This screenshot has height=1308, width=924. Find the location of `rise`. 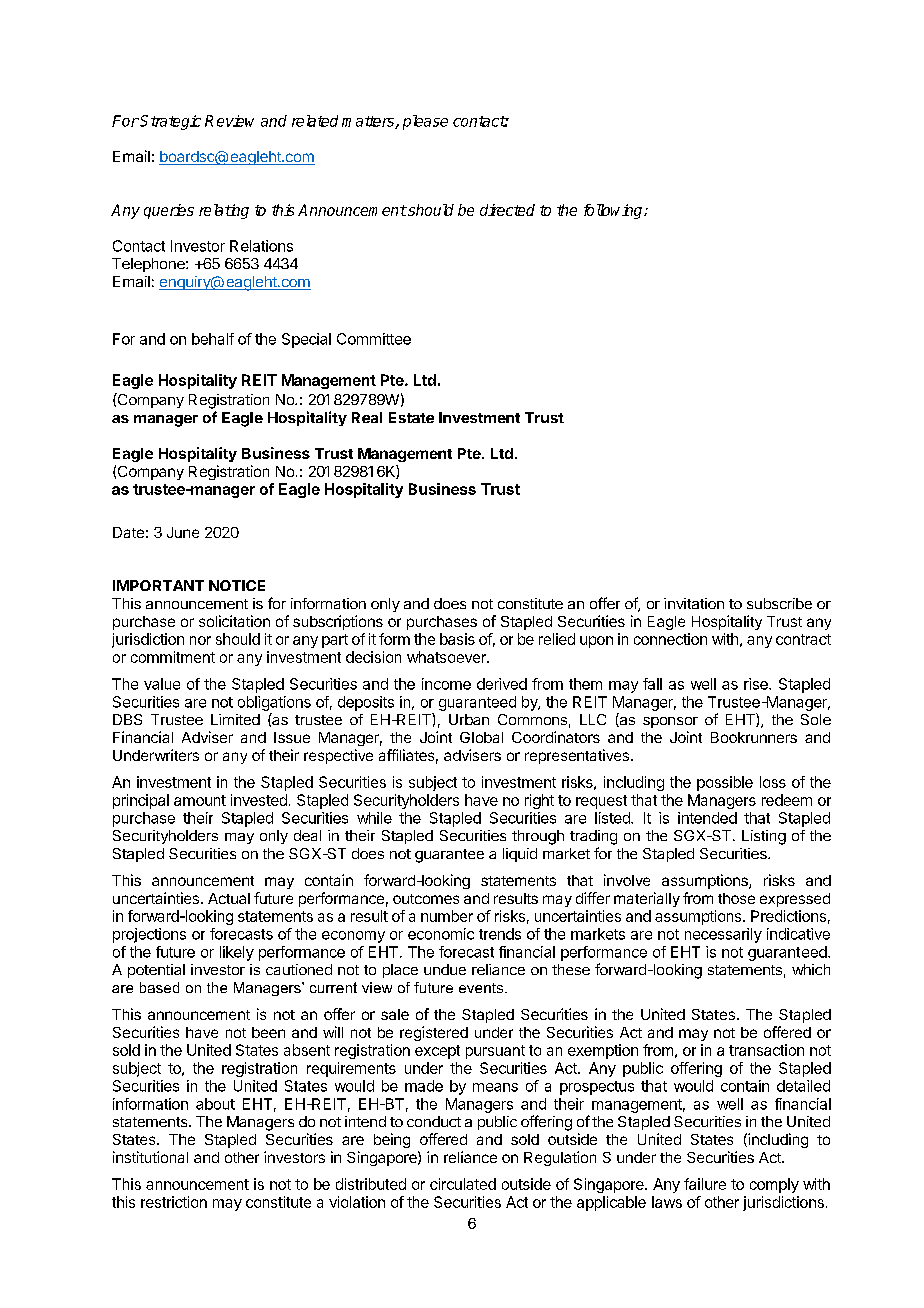

rise is located at coordinates (757, 684).
